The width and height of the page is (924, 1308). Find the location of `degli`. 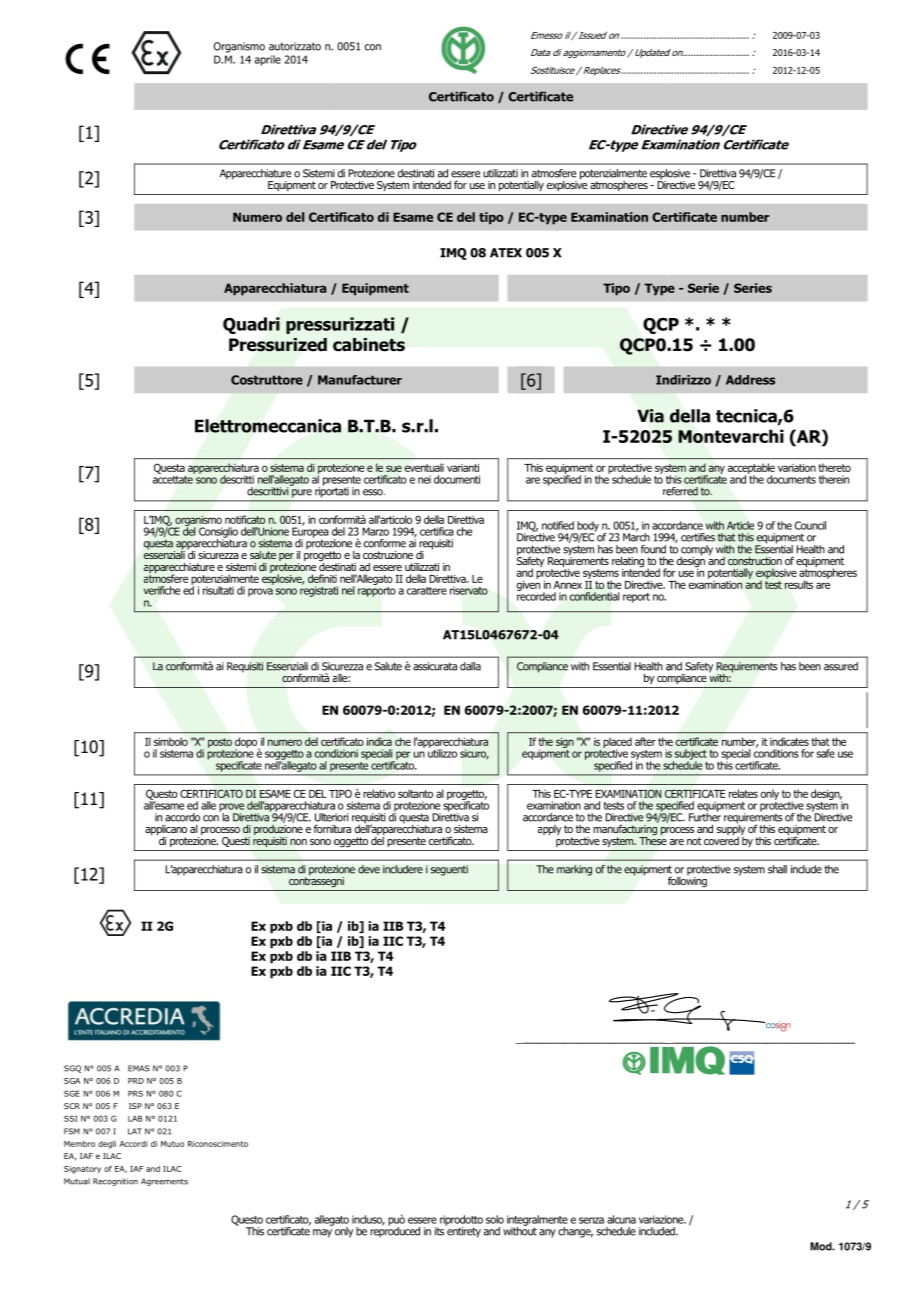

degli is located at coordinates (107, 1145).
